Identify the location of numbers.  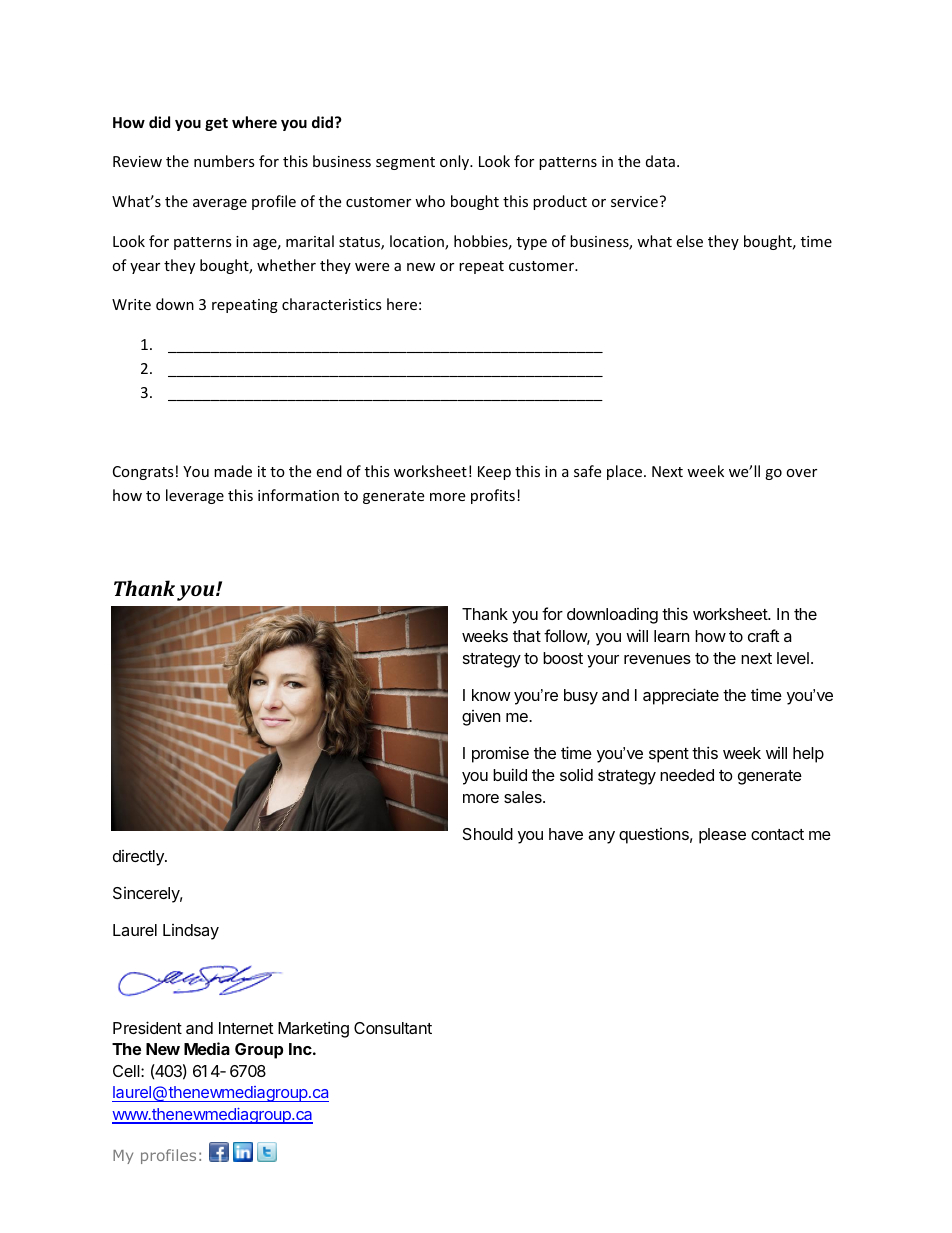
(224, 161).
